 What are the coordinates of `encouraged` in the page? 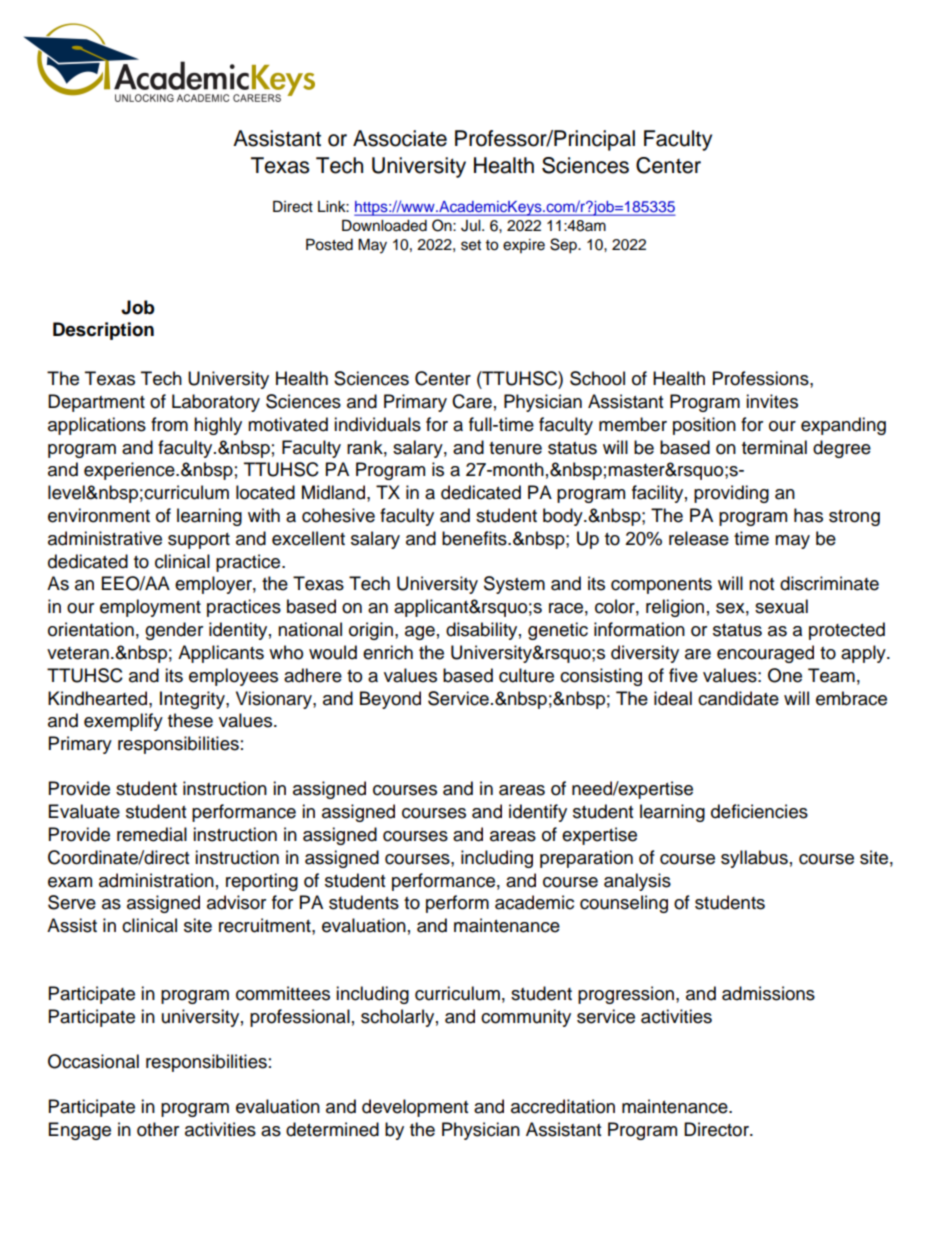 It's located at (765, 654).
